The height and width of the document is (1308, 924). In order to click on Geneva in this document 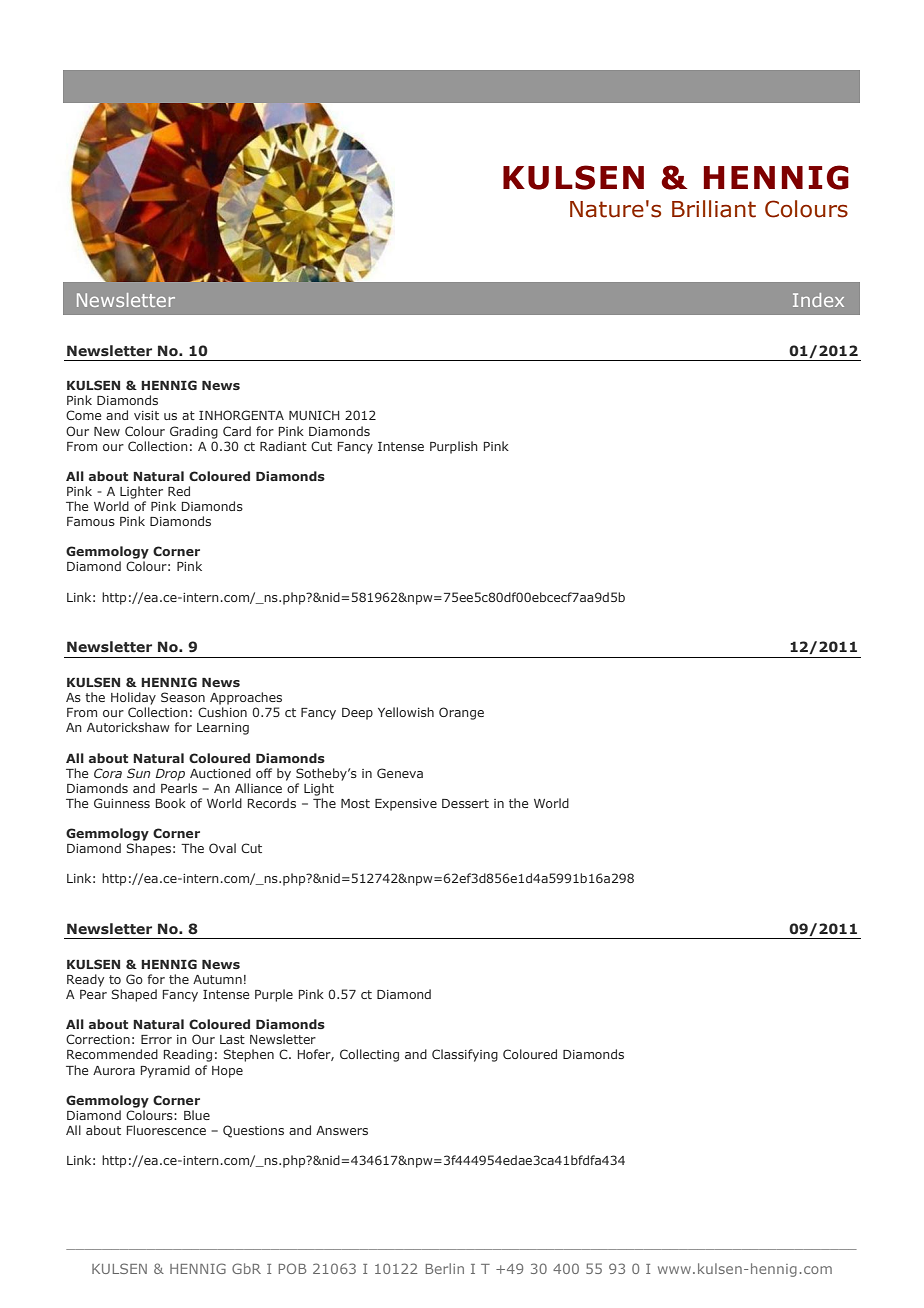, I will do `click(400, 773)`.
